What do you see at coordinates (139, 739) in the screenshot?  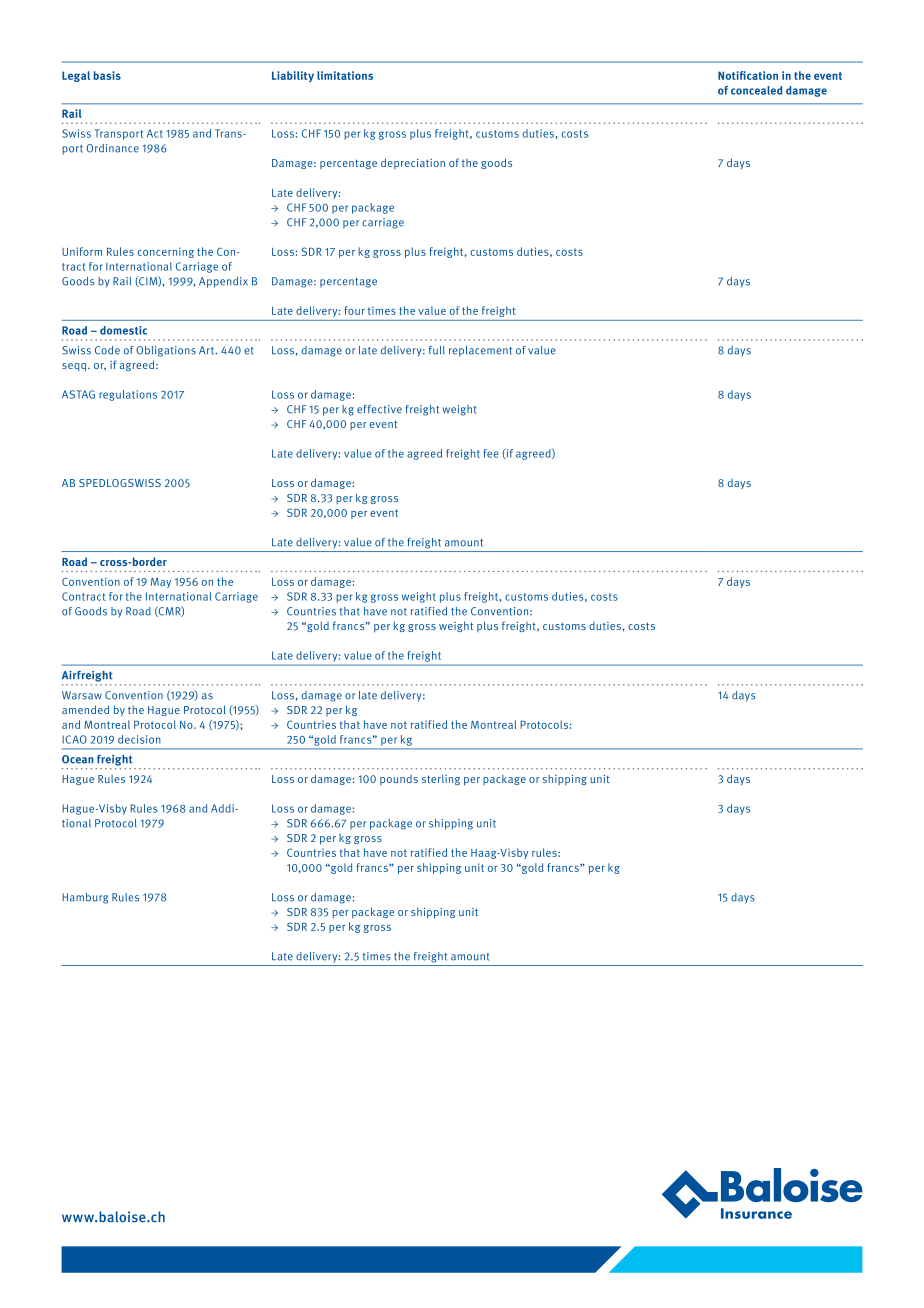 I see `decision` at bounding box center [139, 739].
